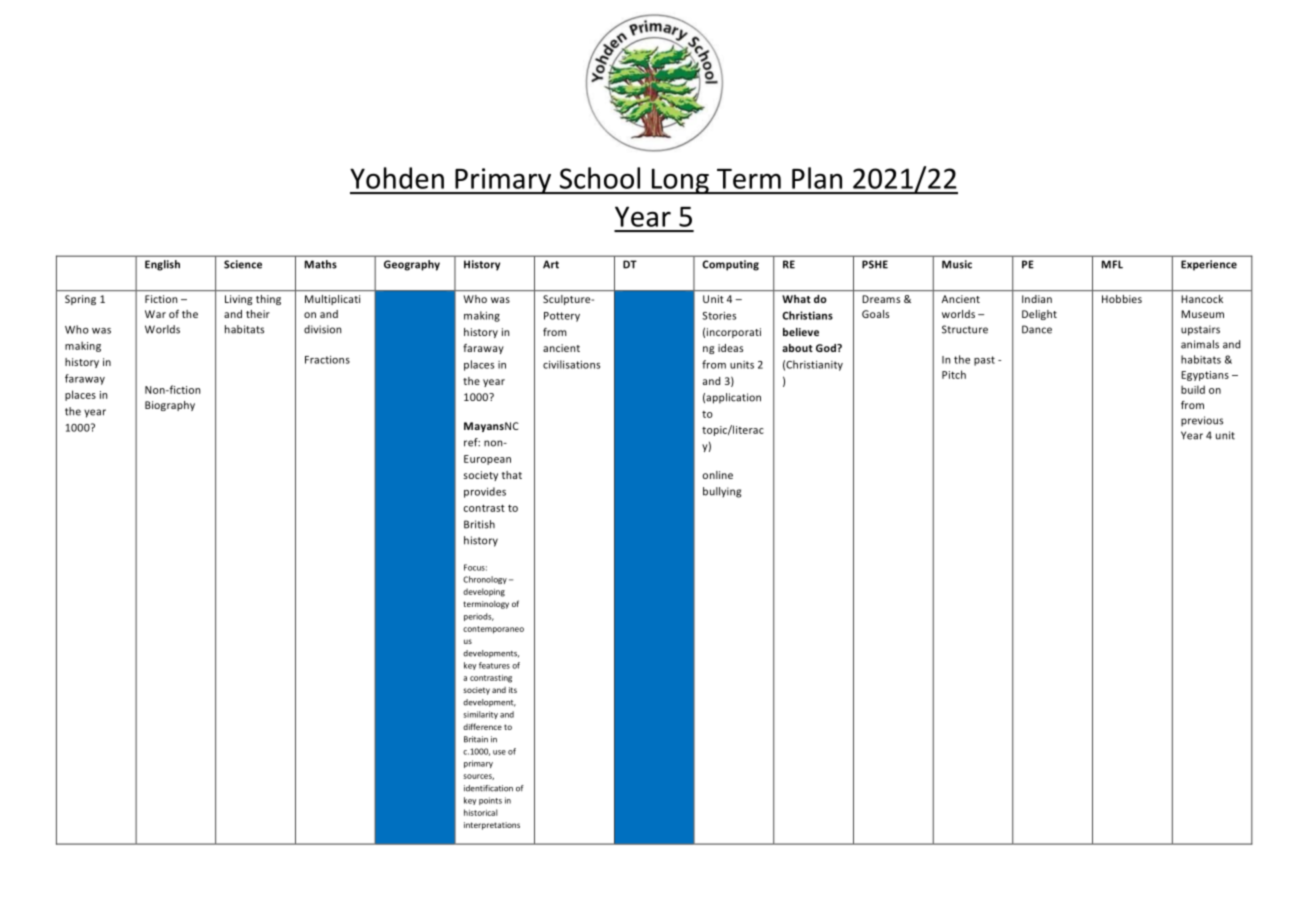 The width and height of the screenshot is (1308, 924). I want to click on similarity, so click(480, 715).
